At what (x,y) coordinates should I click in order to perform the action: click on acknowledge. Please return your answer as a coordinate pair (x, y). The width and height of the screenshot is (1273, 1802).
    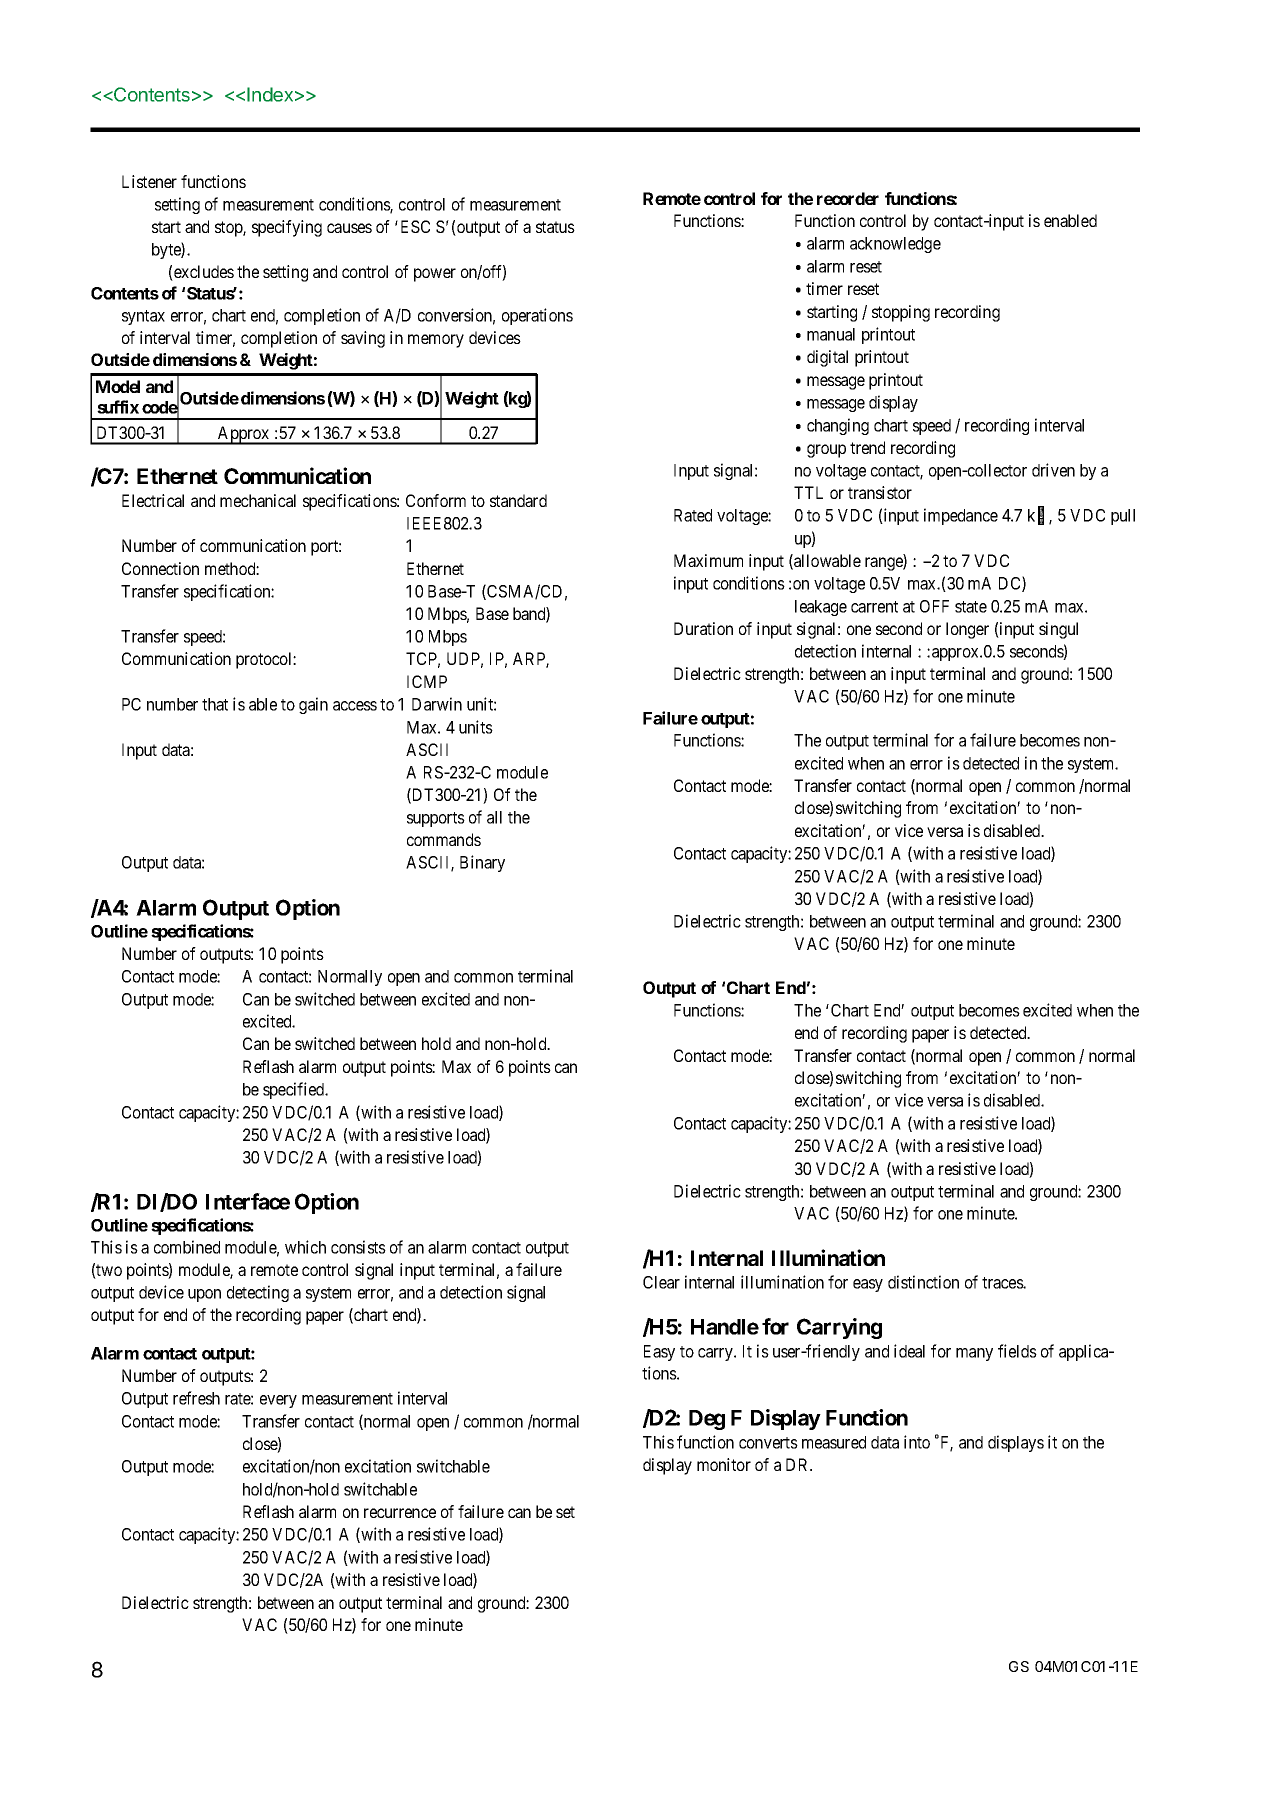
    Looking at the image, I should click on (895, 245).
